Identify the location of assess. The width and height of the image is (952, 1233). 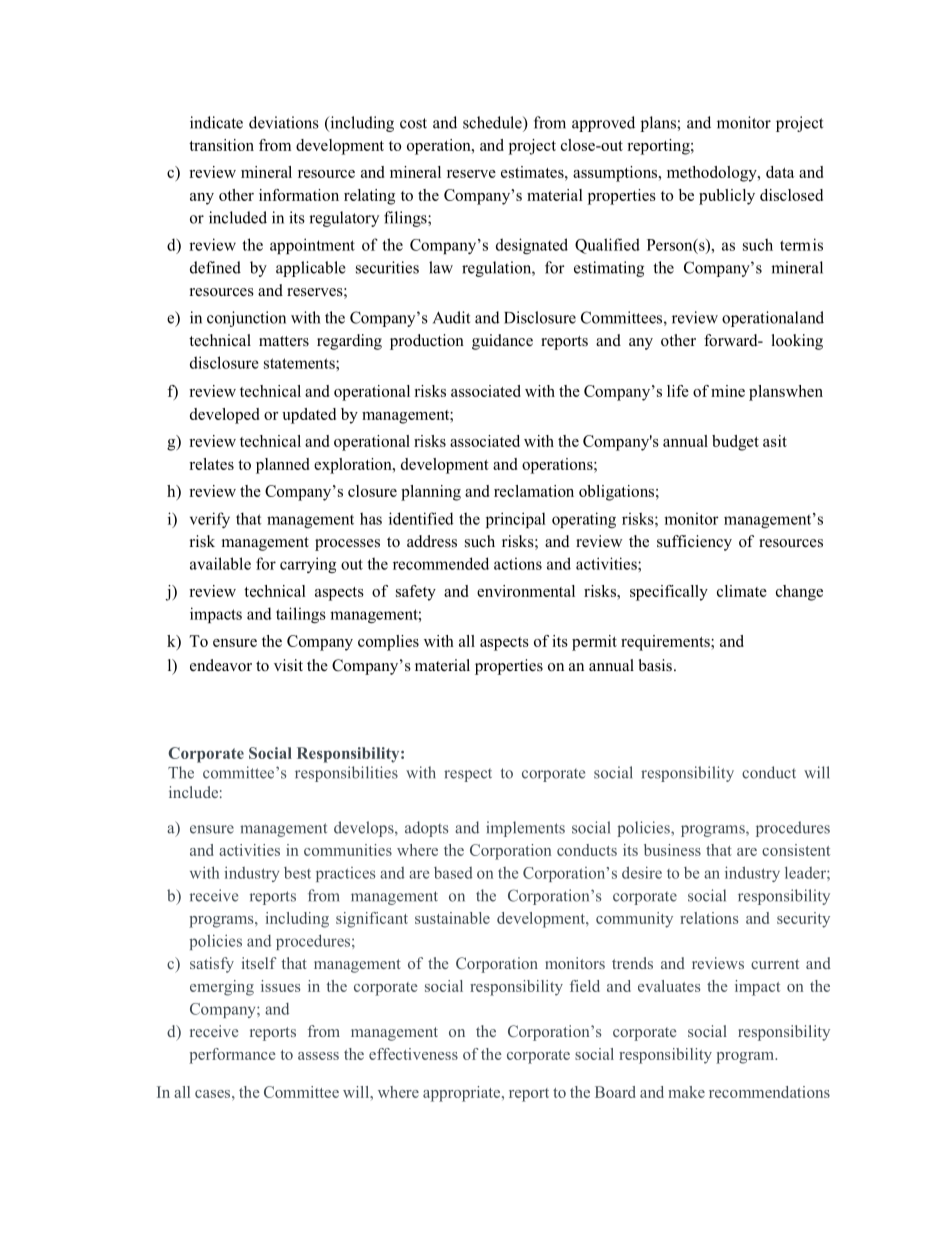
(318, 1056).
